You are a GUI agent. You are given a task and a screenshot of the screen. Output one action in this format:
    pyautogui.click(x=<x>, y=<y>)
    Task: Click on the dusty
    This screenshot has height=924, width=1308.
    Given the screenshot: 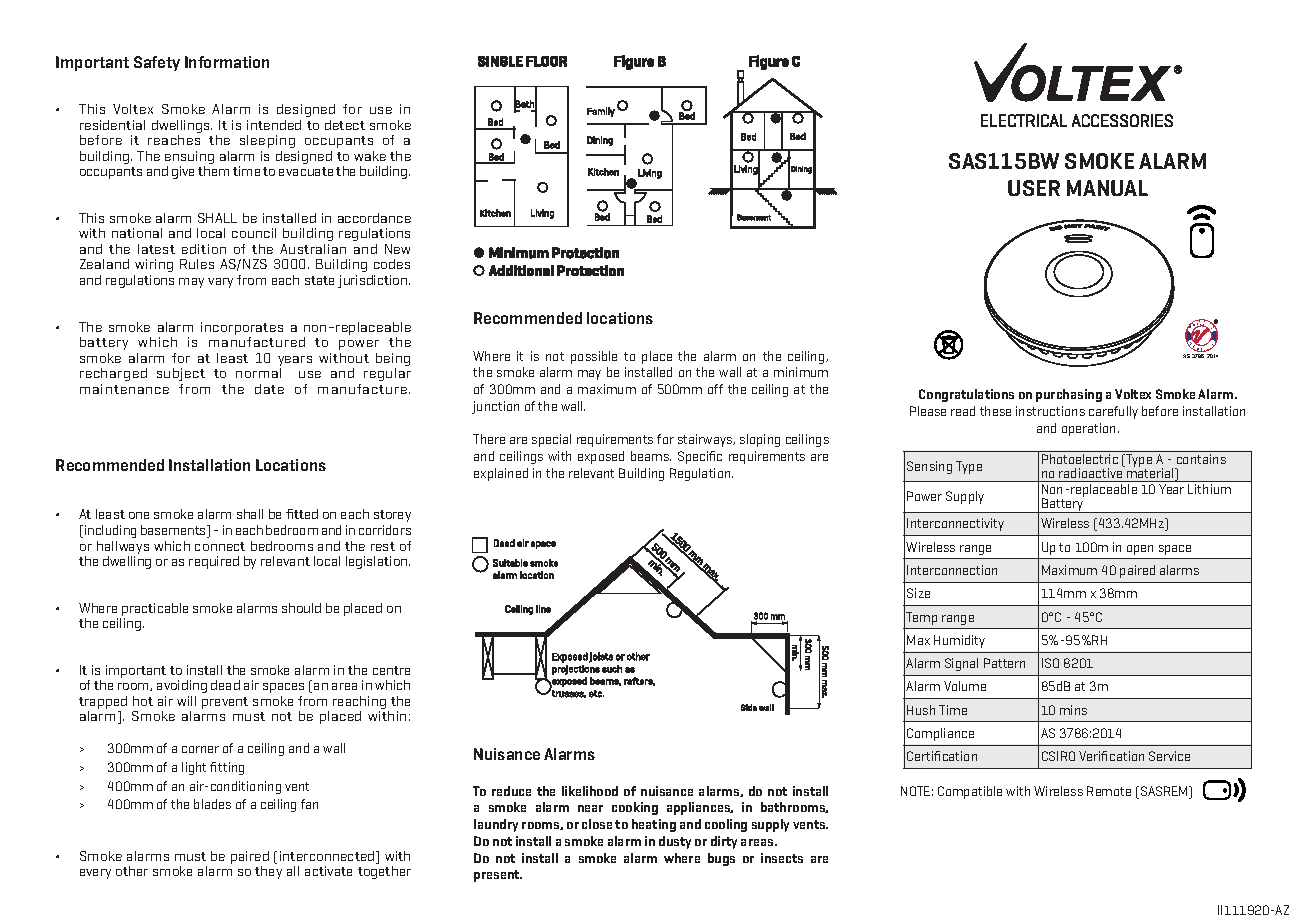 What is the action you would take?
    pyautogui.click(x=675, y=842)
